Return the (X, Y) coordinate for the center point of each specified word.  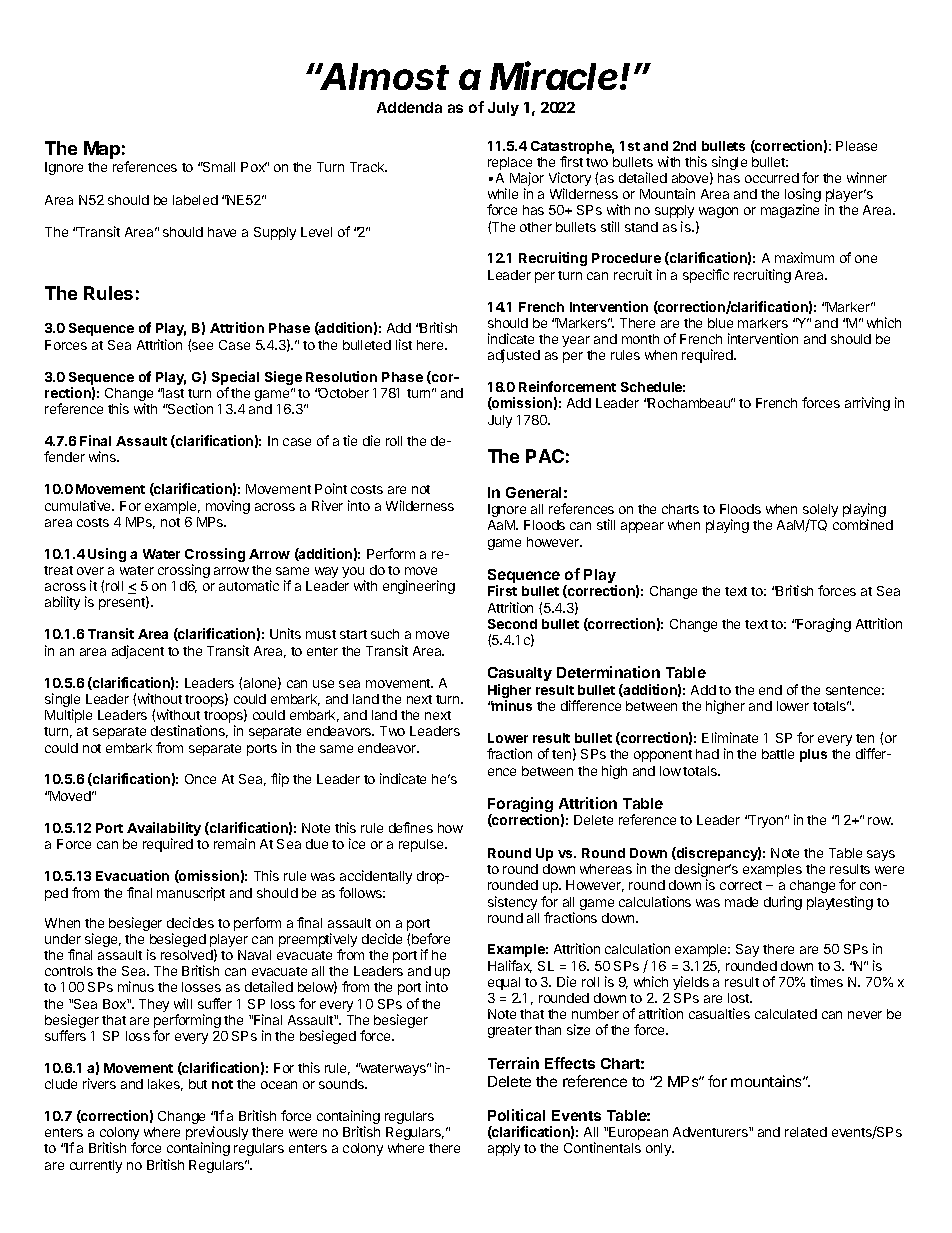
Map (102, 150)
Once (200, 779)
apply (504, 1149)
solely (820, 512)
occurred (772, 178)
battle (778, 754)
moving (228, 507)
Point (331, 488)
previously (217, 1134)
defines (411, 827)
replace (510, 165)
